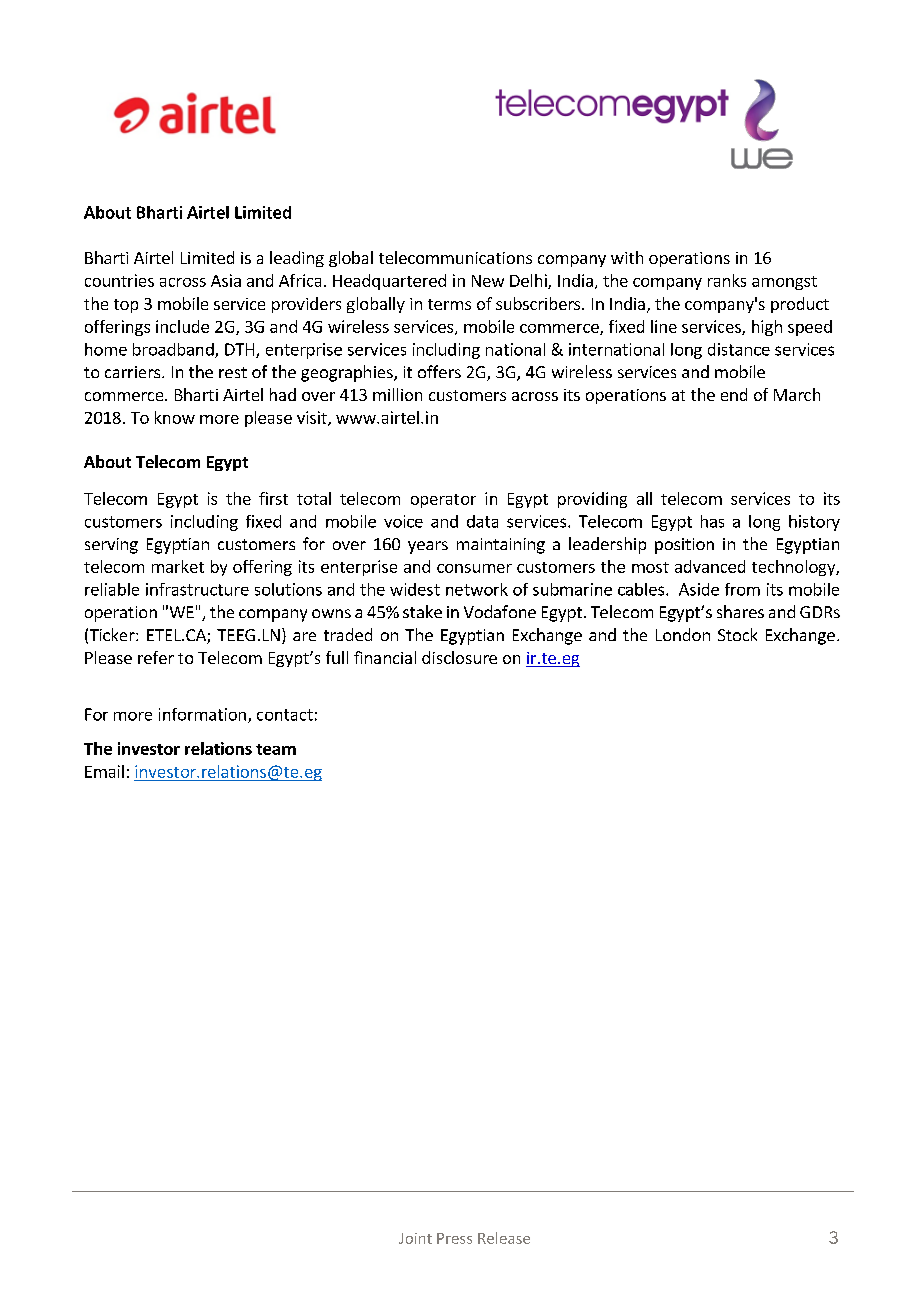 The height and width of the screenshot is (1308, 924). Describe the element at coordinates (104, 771) in the screenshot. I see `Email` at that location.
